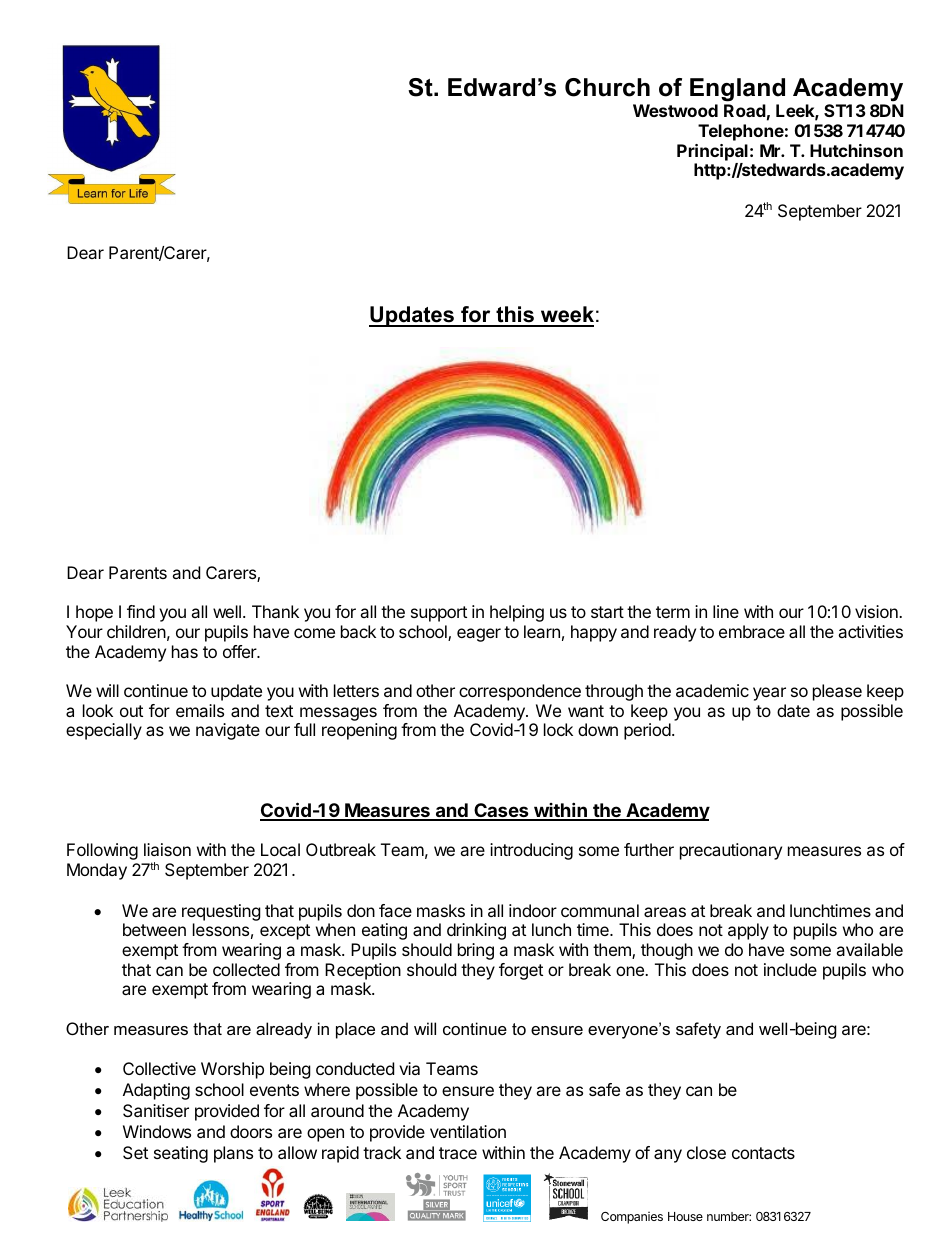 This screenshot has height=1233, width=952. I want to click on week, so click(566, 316).
